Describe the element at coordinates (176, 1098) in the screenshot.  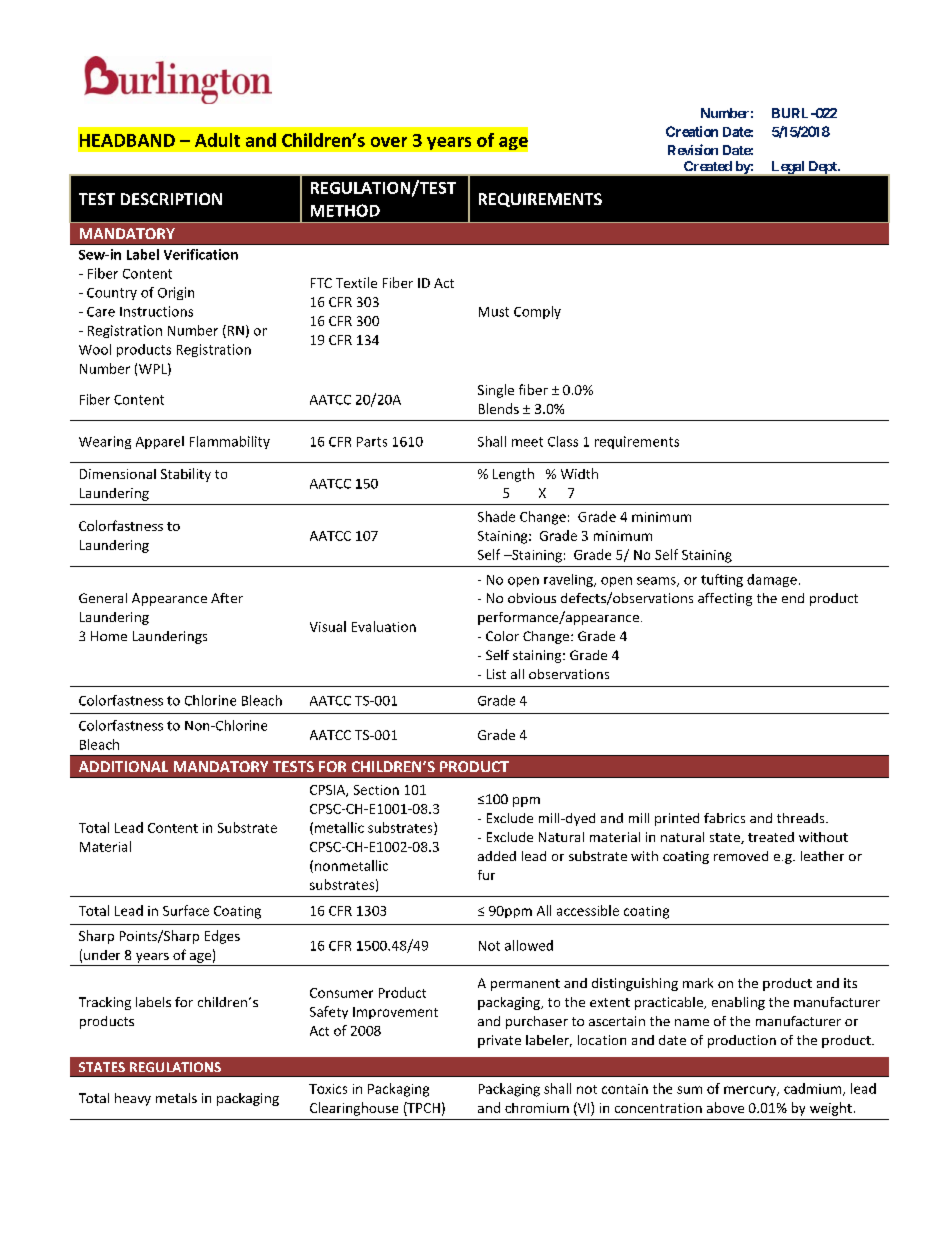
I see `metals` at that location.
